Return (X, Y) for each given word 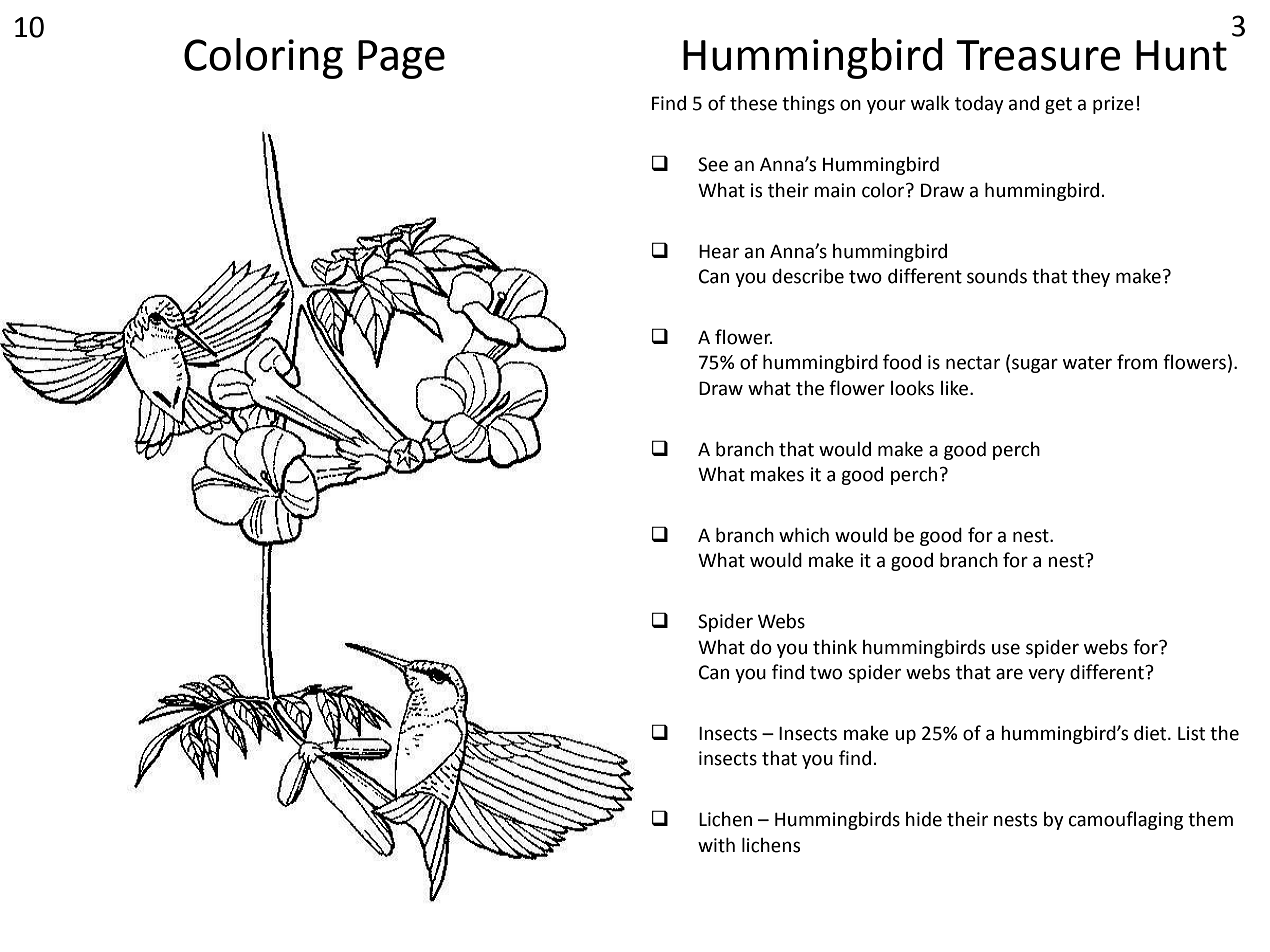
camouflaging (1126, 820)
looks (912, 388)
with (716, 845)
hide (924, 819)
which (804, 535)
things (808, 105)
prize (1113, 105)
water (1087, 363)
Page (401, 59)
